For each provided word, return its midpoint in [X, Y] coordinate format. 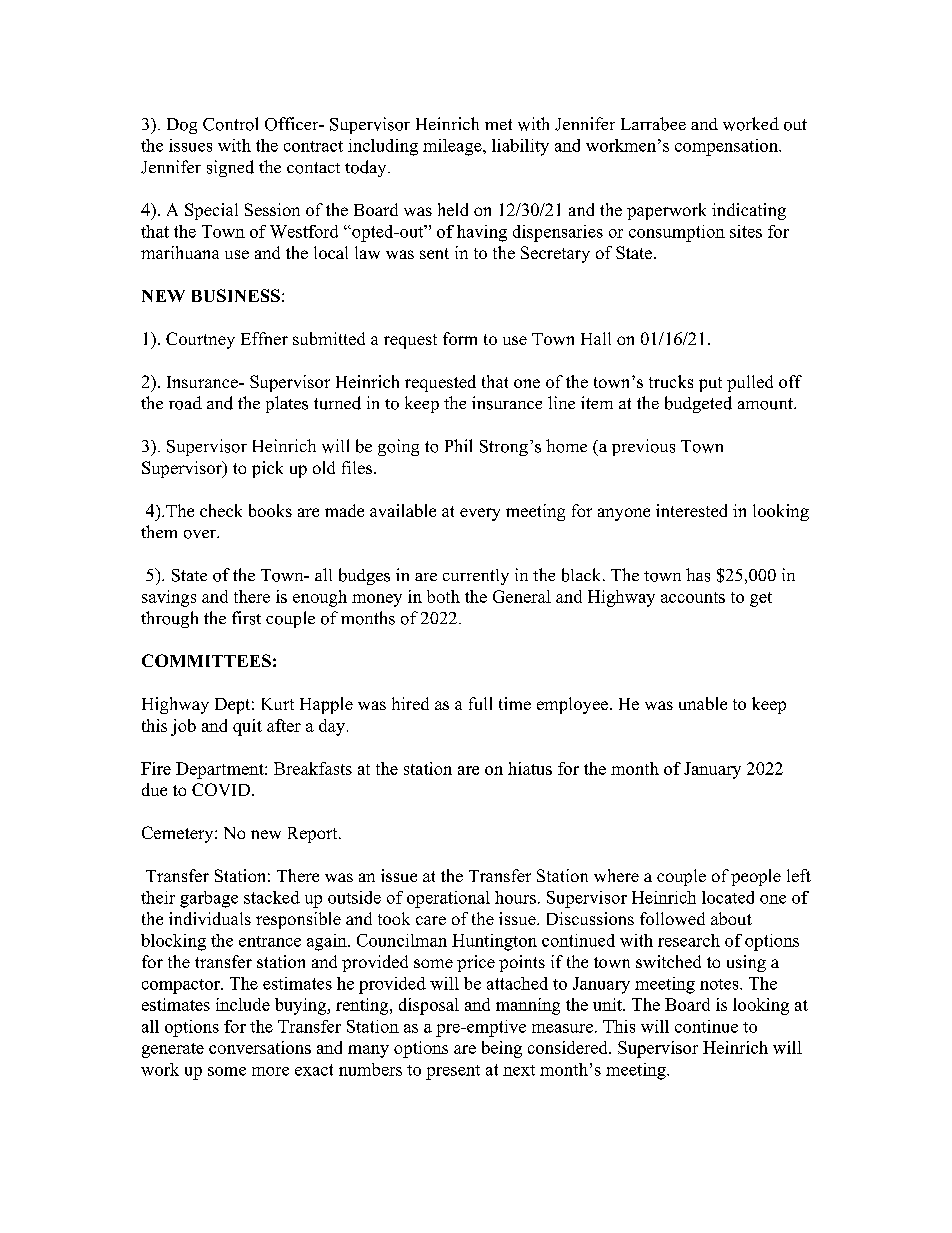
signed [230, 168]
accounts [693, 597]
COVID [222, 789]
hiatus [530, 768]
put [710, 384]
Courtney [200, 340]
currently [476, 577]
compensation [727, 147]
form [460, 338]
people [756, 877]
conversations [260, 1047]
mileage [453, 147]
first [246, 618]
